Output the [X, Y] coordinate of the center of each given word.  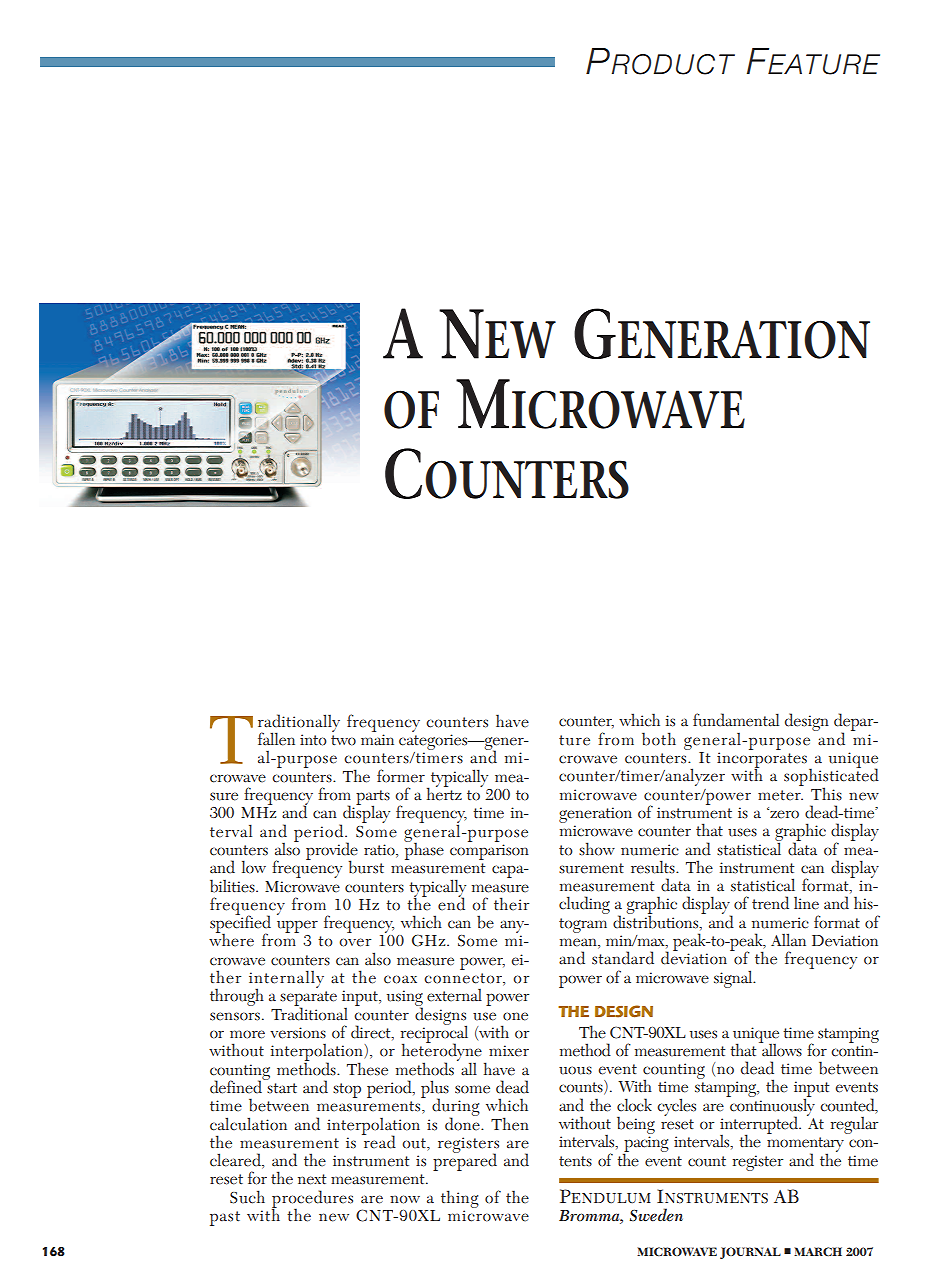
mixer [509, 1051]
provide [332, 852]
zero [783, 814]
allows [781, 1049]
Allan [788, 940]
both [659, 739]
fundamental [736, 720]
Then [510, 1124]
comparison [489, 852]
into [313, 740]
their [511, 904]
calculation [248, 1124]
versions [298, 1033]
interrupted [760, 1126]
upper [297, 928]
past [225, 1218]
